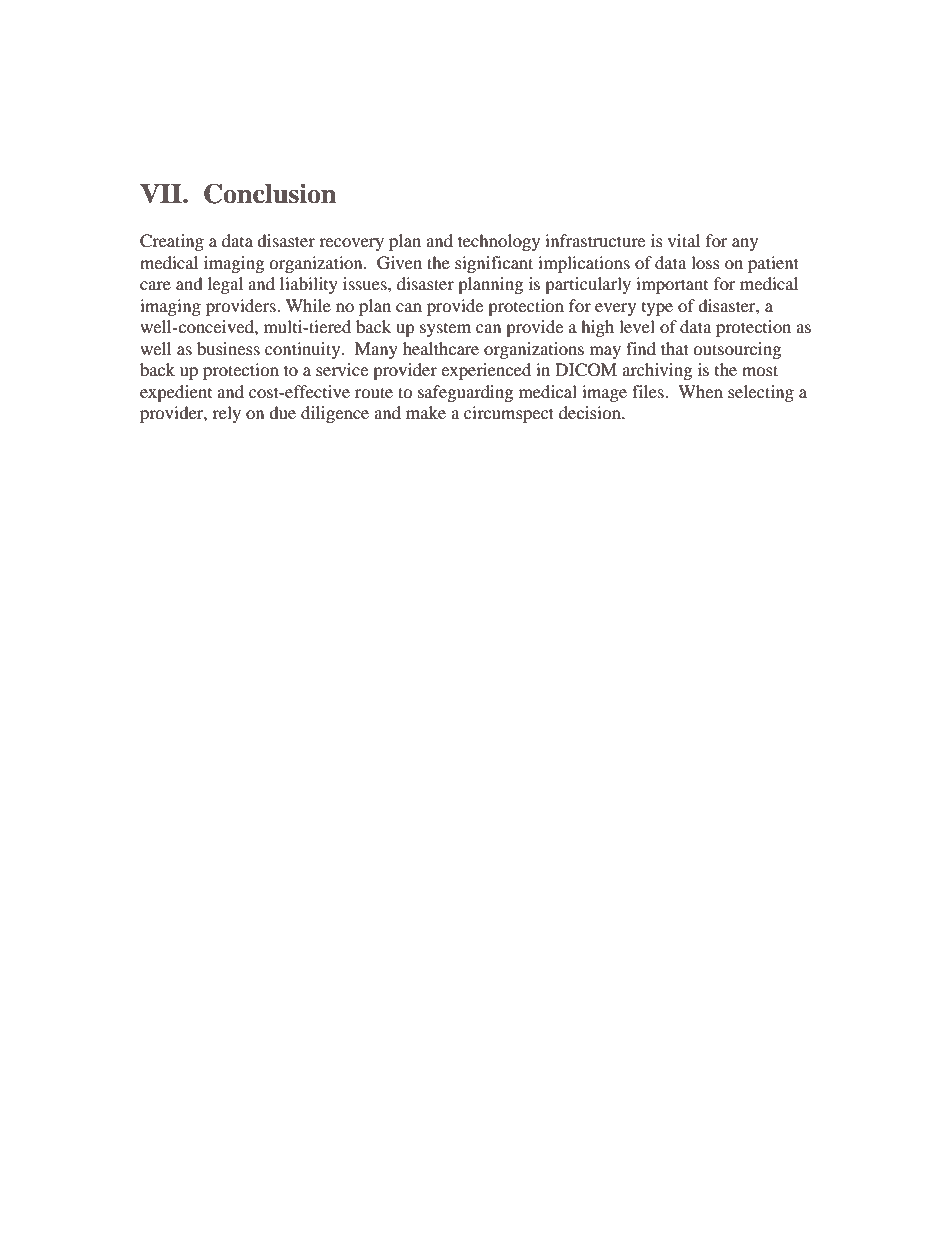 This screenshot has height=1233, width=952. Describe the element at coordinates (509, 414) in the screenshot. I see `circumspect` at that location.
